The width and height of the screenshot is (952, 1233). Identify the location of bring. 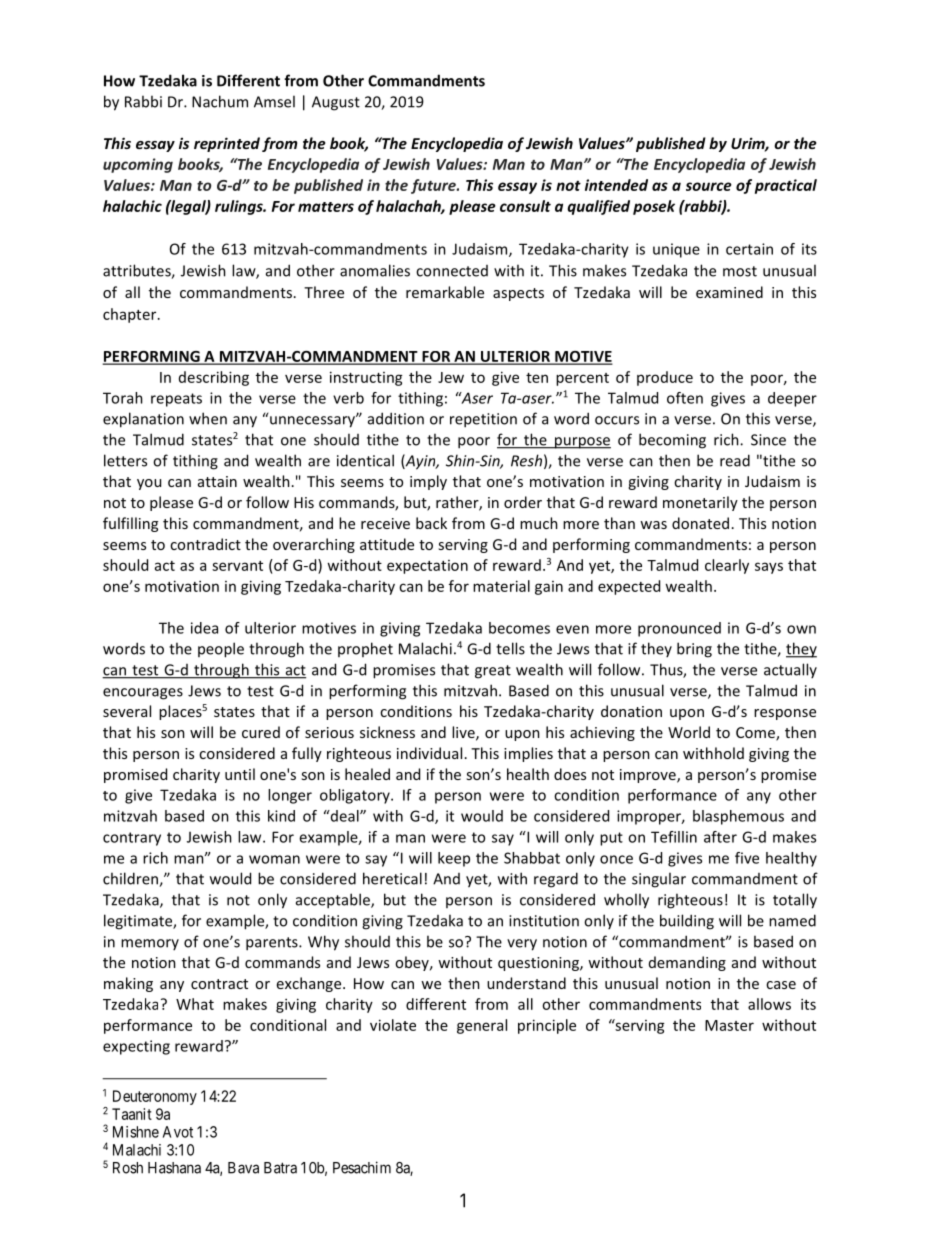
(694, 650).
